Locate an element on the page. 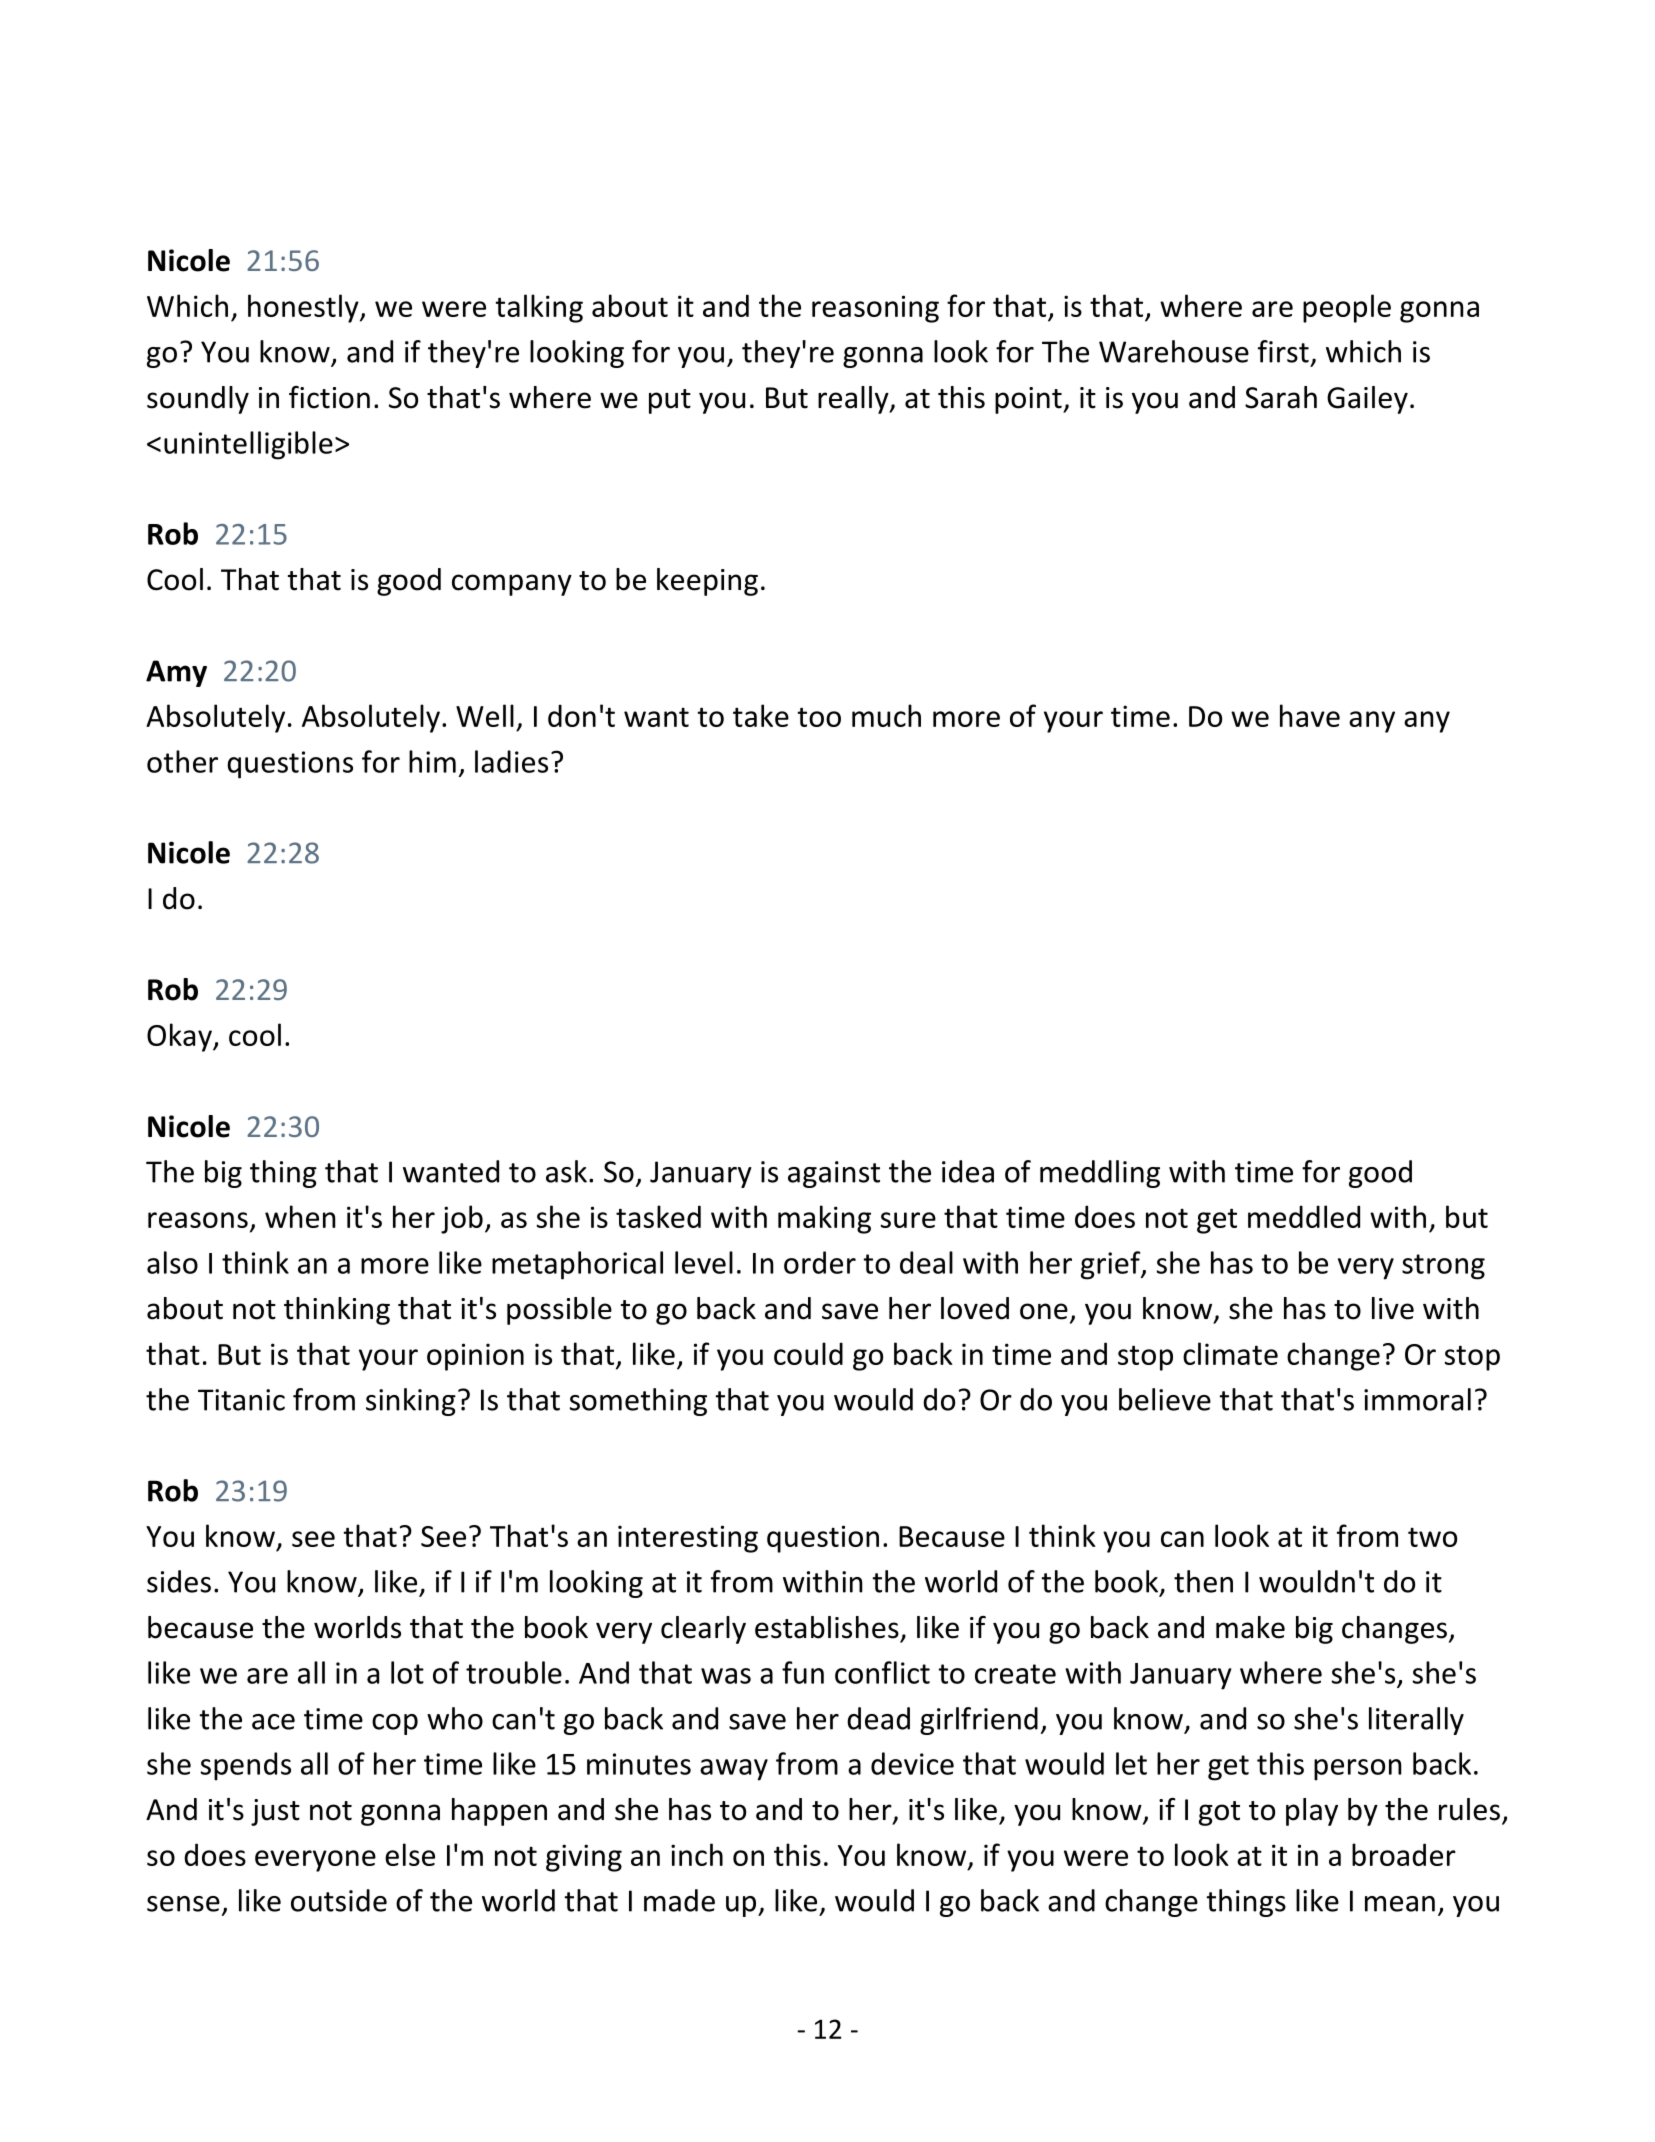 The image size is (1655, 2142). fiction is located at coordinates (329, 397).
